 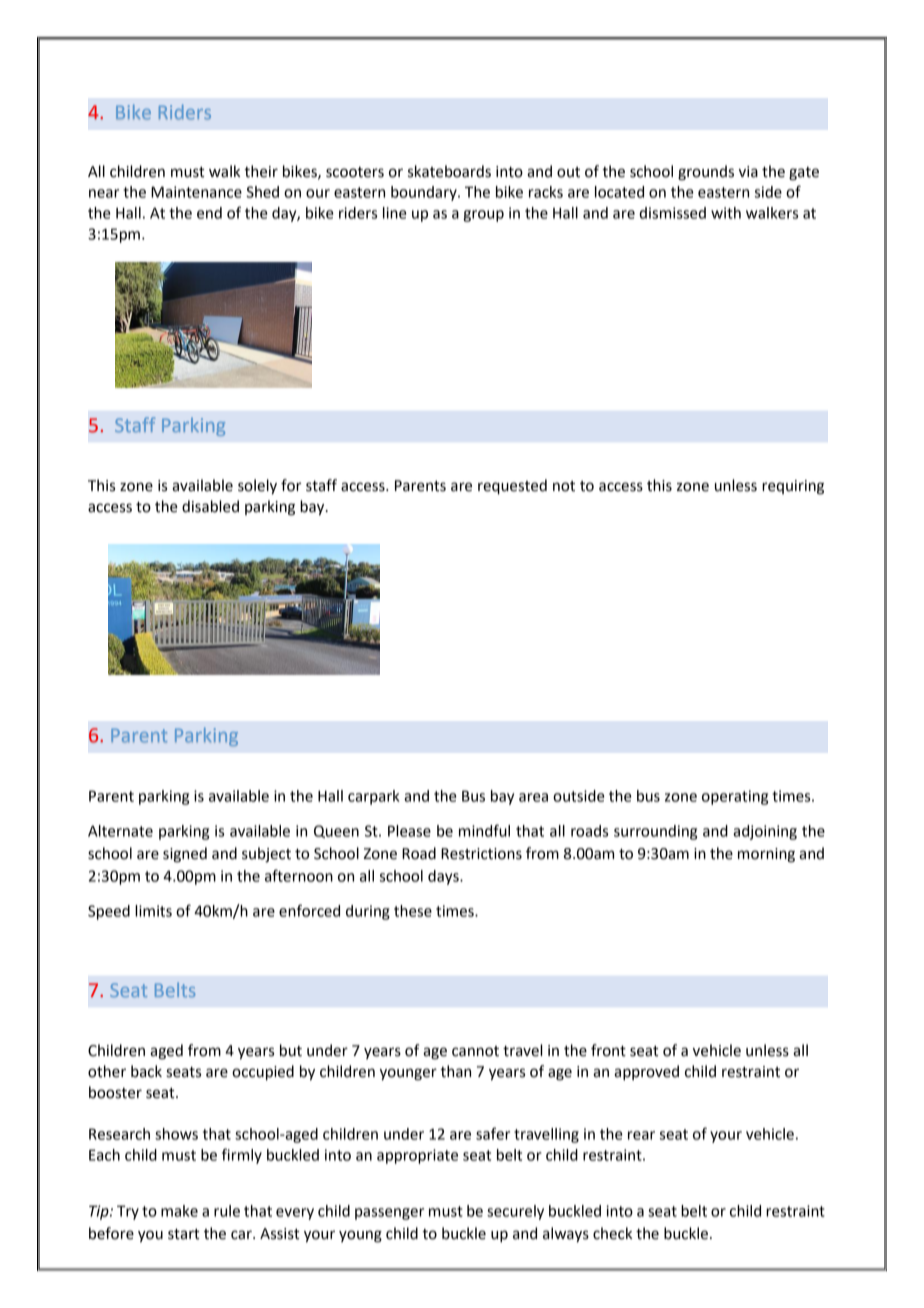 What do you see at coordinates (196, 192) in the image?
I see `Maintenance` at bounding box center [196, 192].
